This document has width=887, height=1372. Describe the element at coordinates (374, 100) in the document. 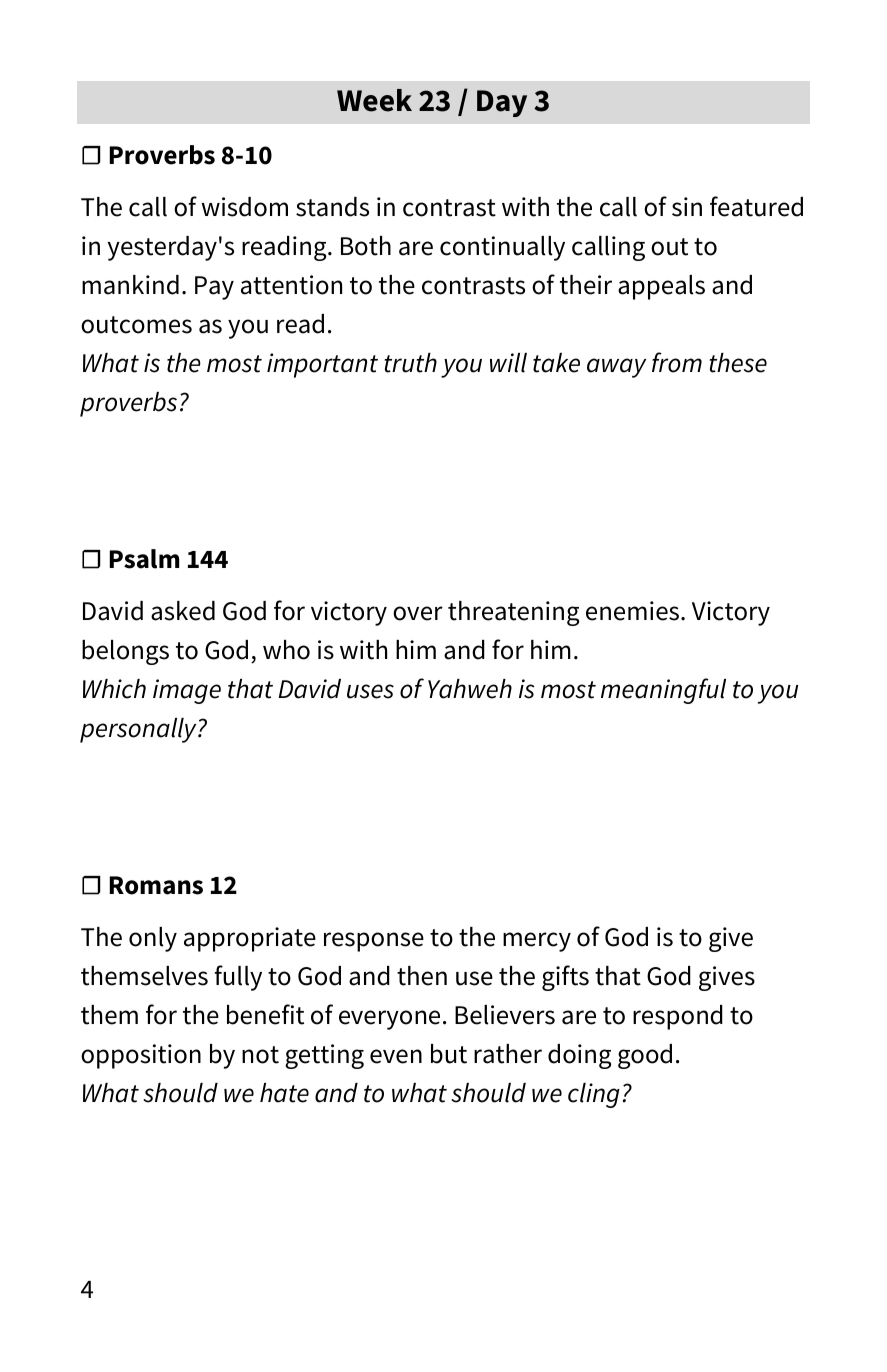

I see `Week` at that location.
